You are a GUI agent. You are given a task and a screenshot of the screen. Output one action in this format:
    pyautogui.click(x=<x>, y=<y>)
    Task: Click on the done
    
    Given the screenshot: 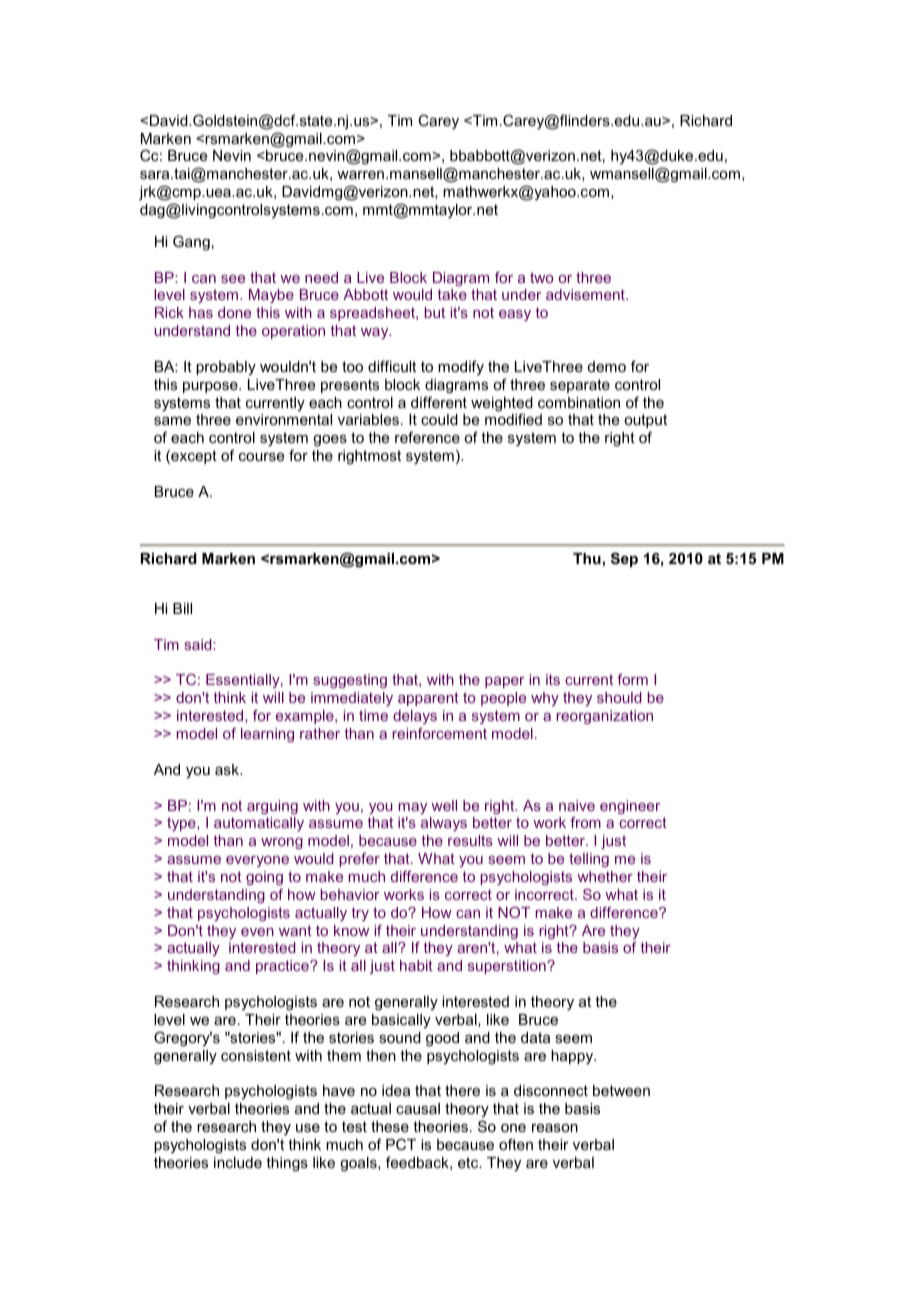 What is the action you would take?
    pyautogui.click(x=234, y=312)
